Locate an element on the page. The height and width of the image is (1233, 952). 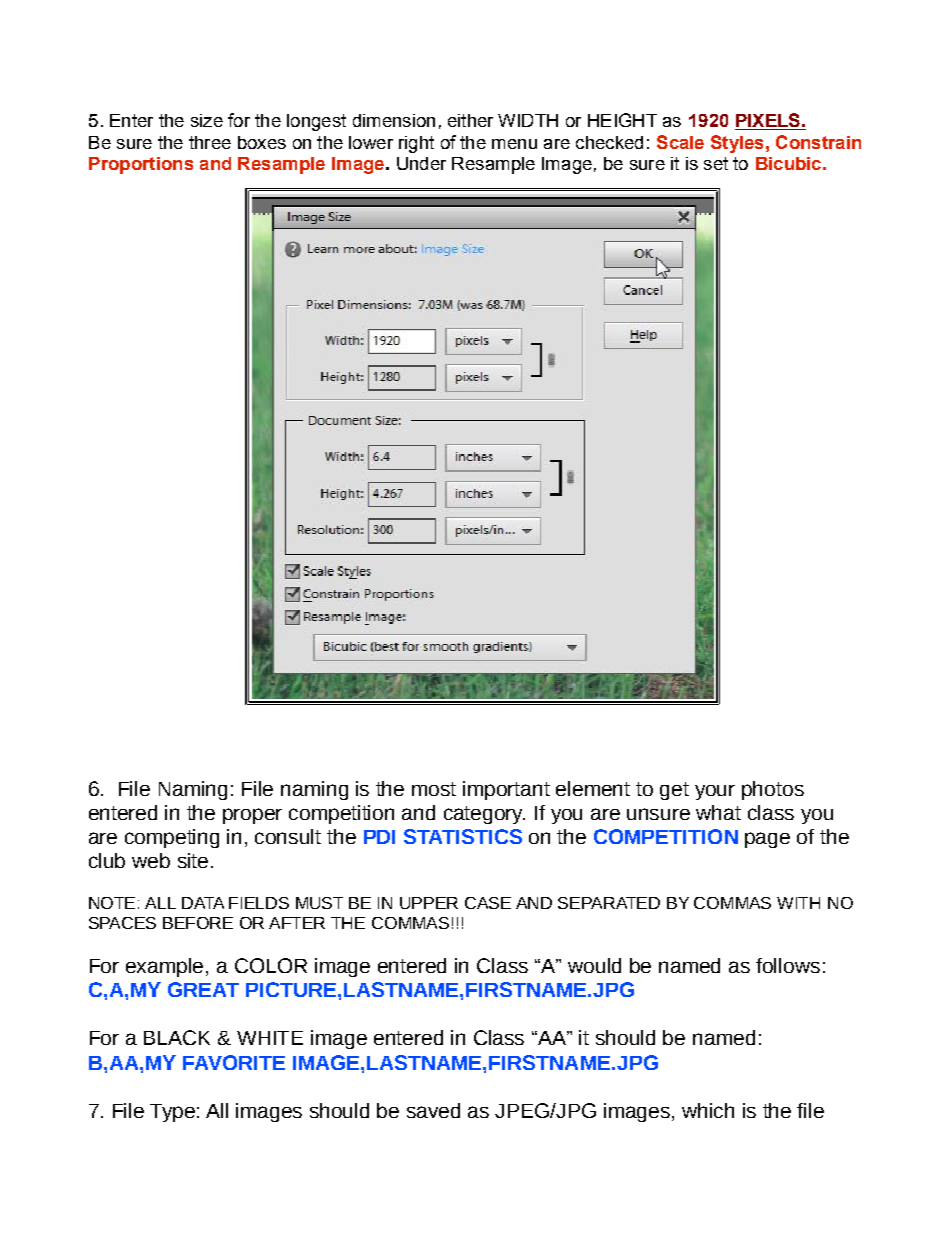
which is located at coordinates (708, 1110).
